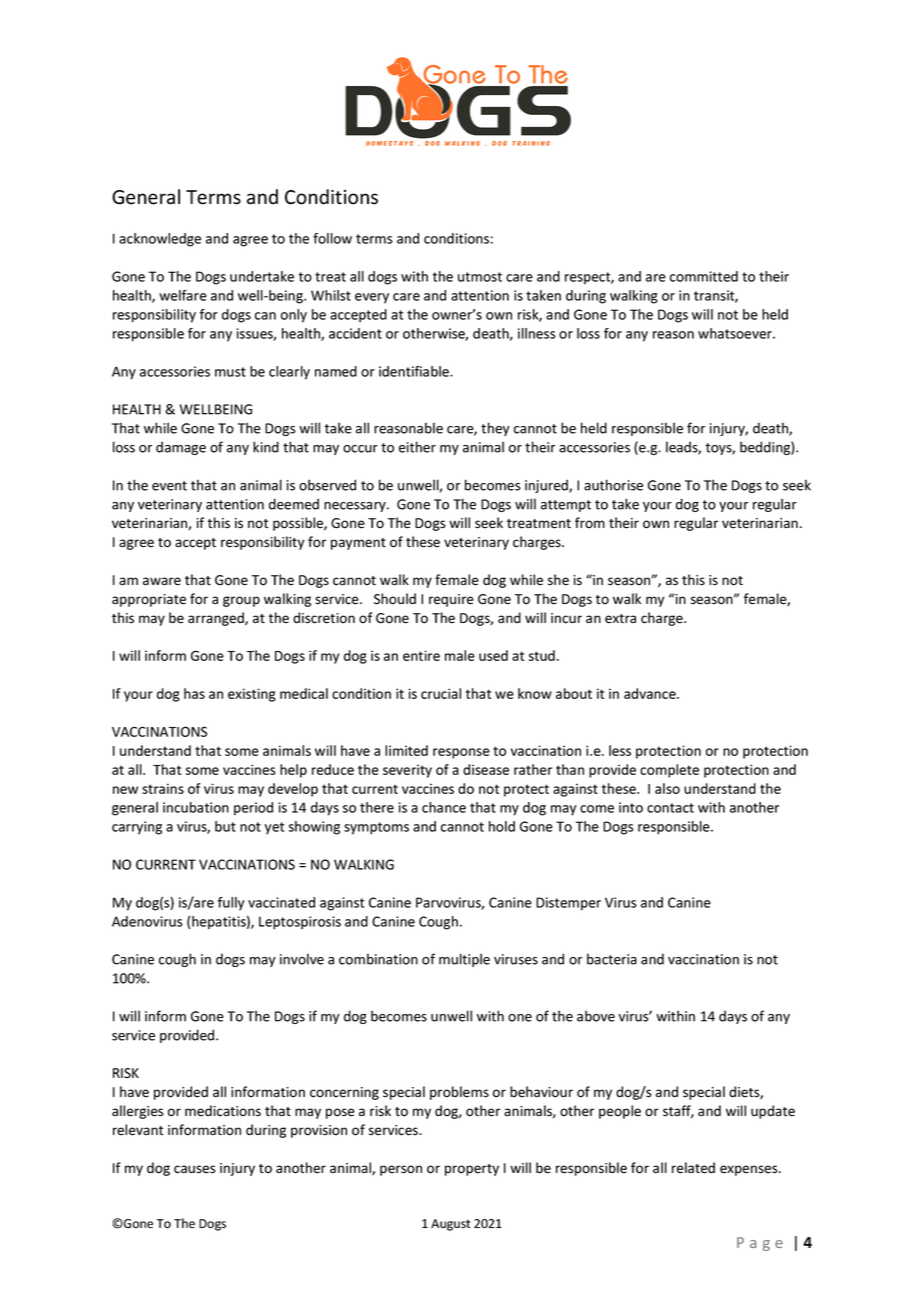 The height and width of the page is (1308, 924). Describe the element at coordinates (451, 1225) in the page. I see `August` at that location.
